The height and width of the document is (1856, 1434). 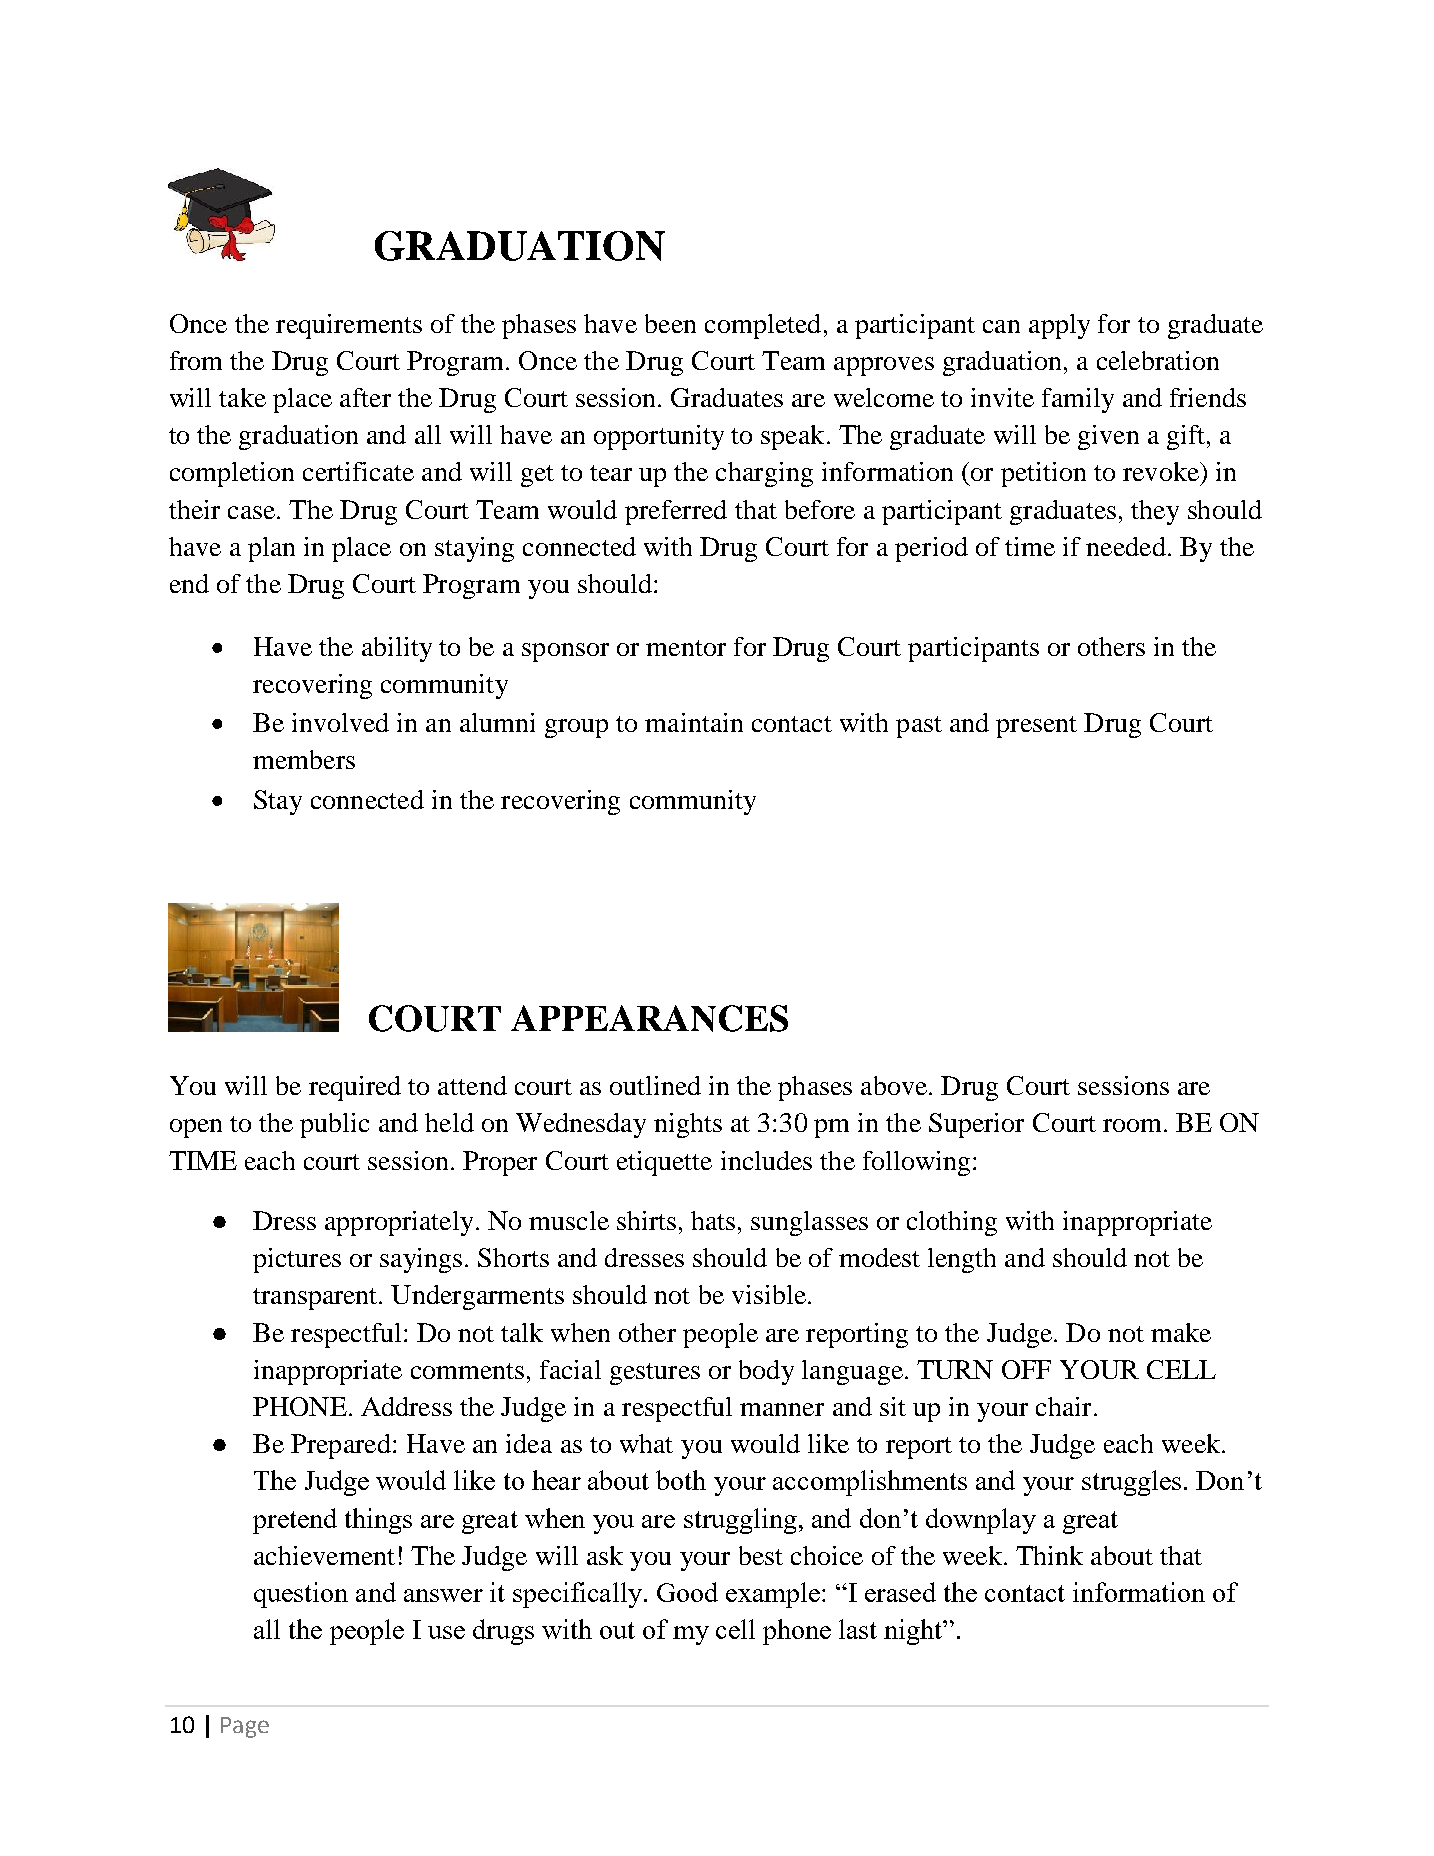 I want to click on been, so click(x=670, y=323).
